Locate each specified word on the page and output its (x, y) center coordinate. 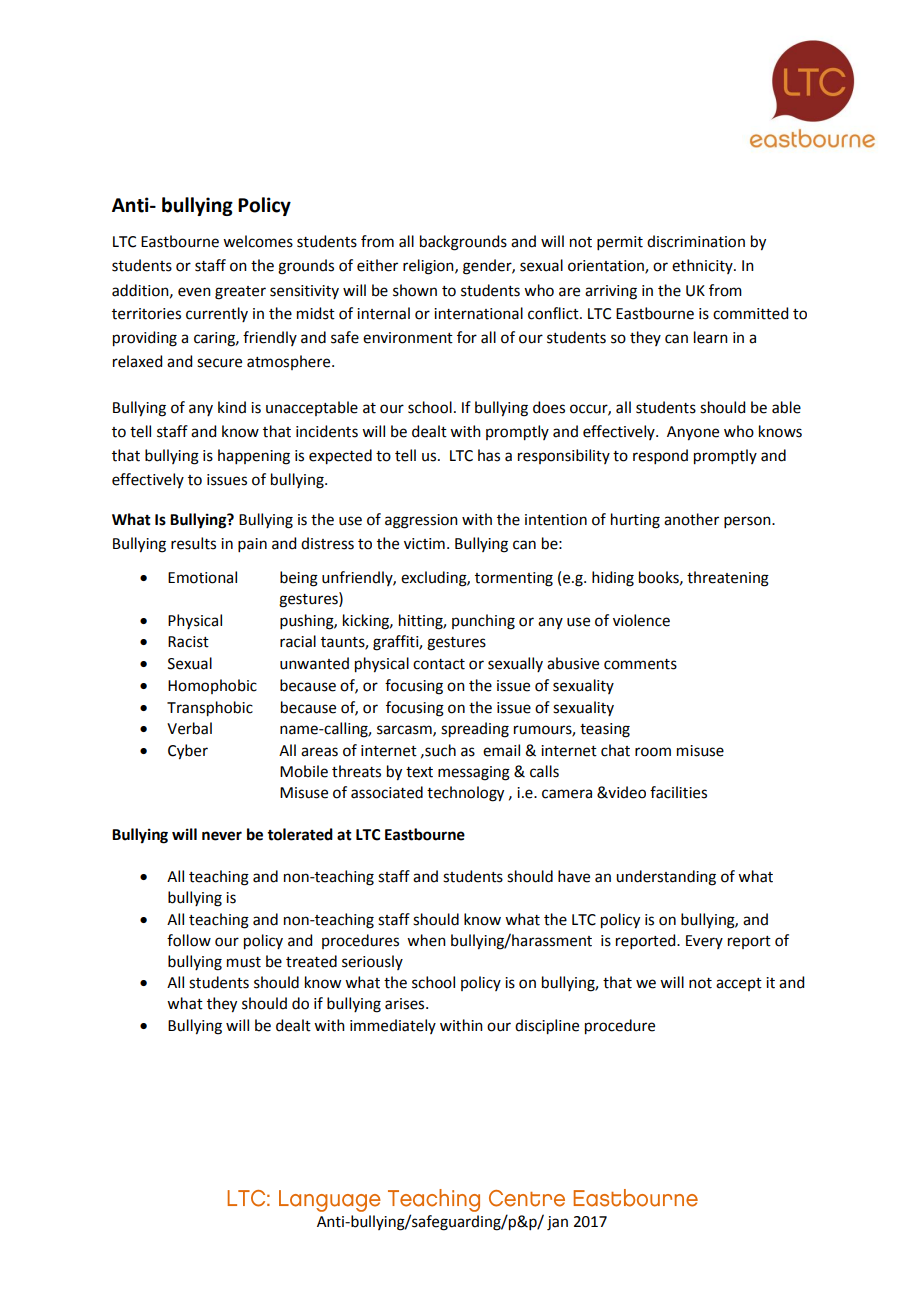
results (193, 543)
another (691, 519)
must (244, 962)
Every (704, 942)
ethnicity (703, 266)
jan (557, 1223)
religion (429, 267)
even (194, 292)
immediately (393, 1026)
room (653, 752)
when (426, 940)
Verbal (189, 728)
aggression (421, 521)
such (439, 750)
